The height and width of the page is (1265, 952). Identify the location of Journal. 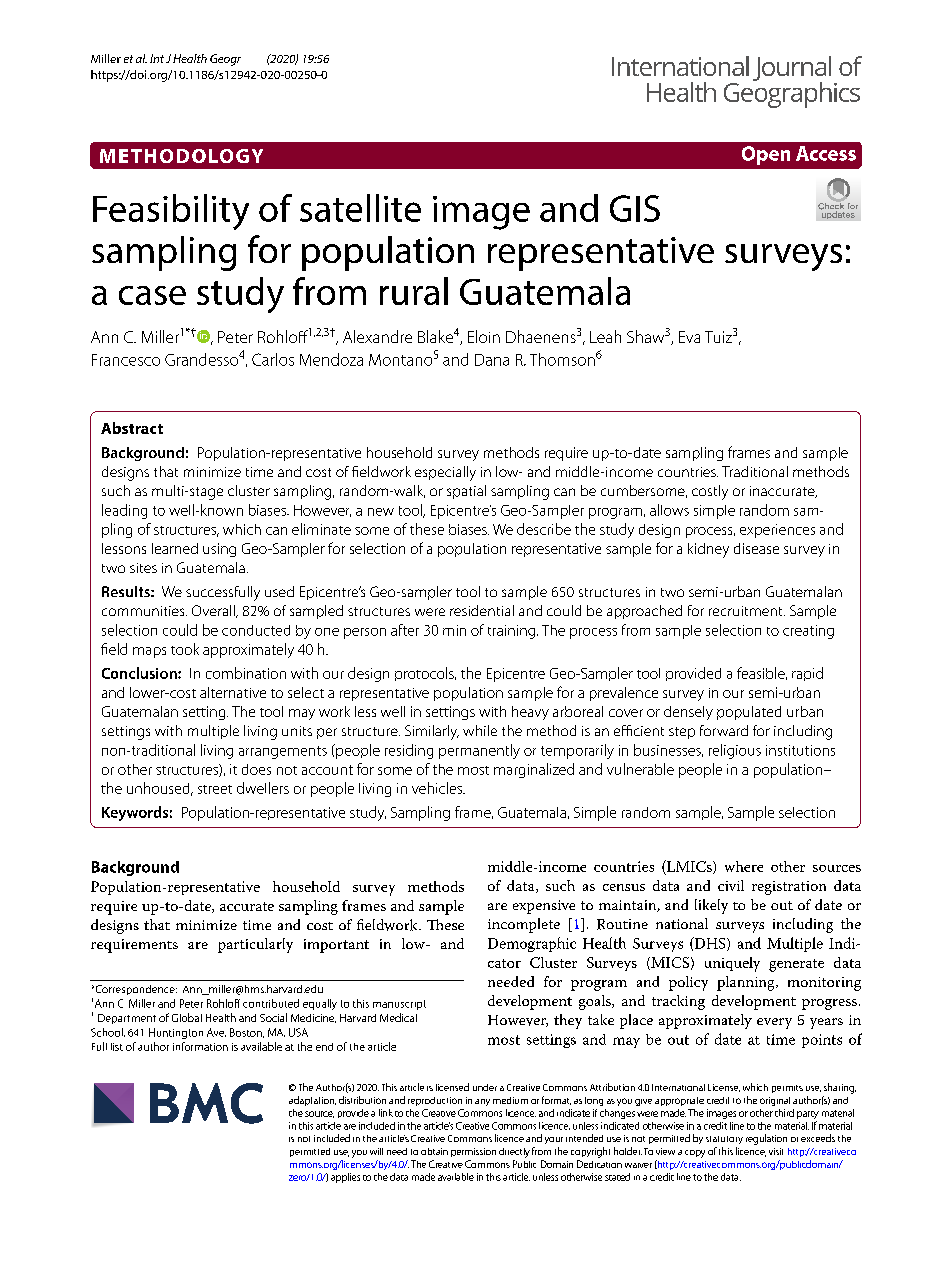
(792, 69).
